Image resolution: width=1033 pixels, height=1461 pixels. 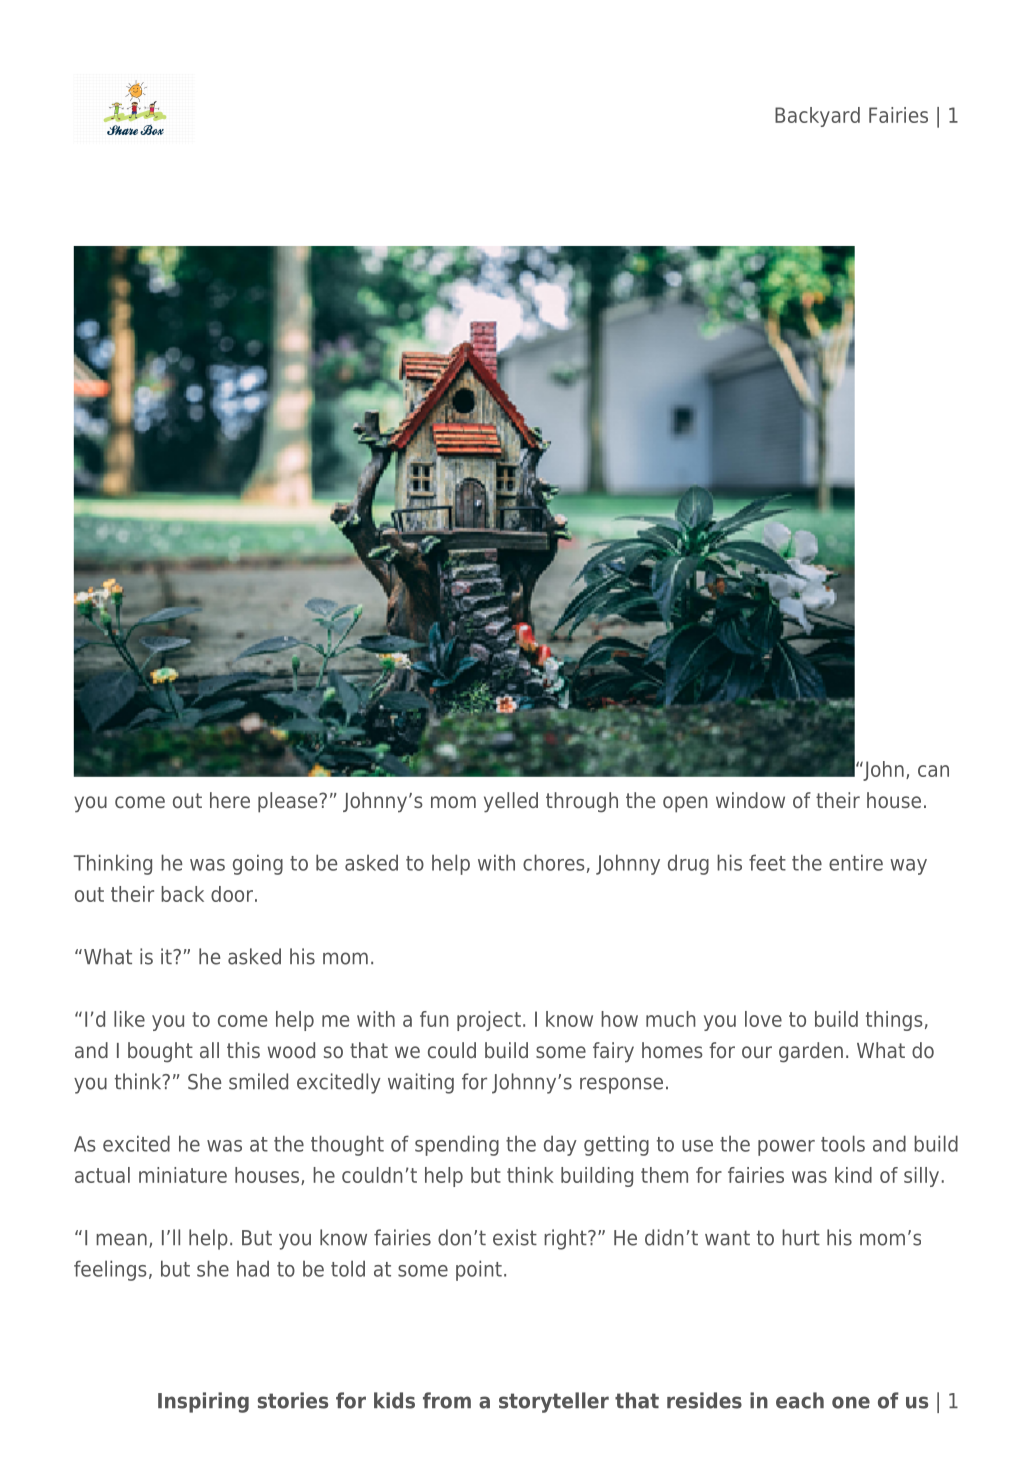 I want to click on chores, so click(x=554, y=862).
